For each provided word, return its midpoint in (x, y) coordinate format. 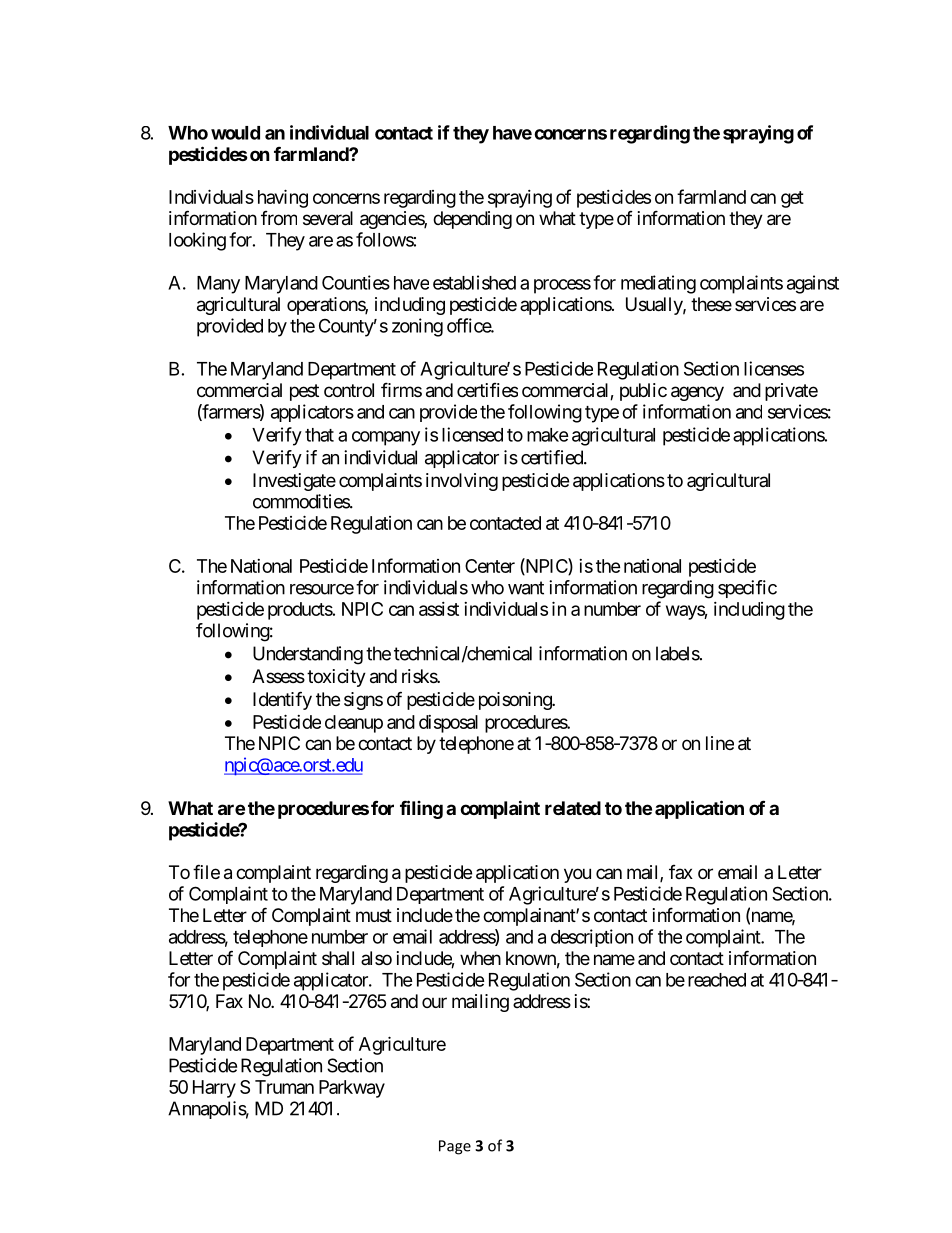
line (720, 743)
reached (717, 980)
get (792, 199)
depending (472, 220)
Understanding (308, 655)
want (526, 588)
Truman (284, 1087)
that (319, 435)
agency (697, 393)
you (577, 875)
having (283, 198)
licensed (472, 434)
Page (455, 1147)
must (374, 915)
